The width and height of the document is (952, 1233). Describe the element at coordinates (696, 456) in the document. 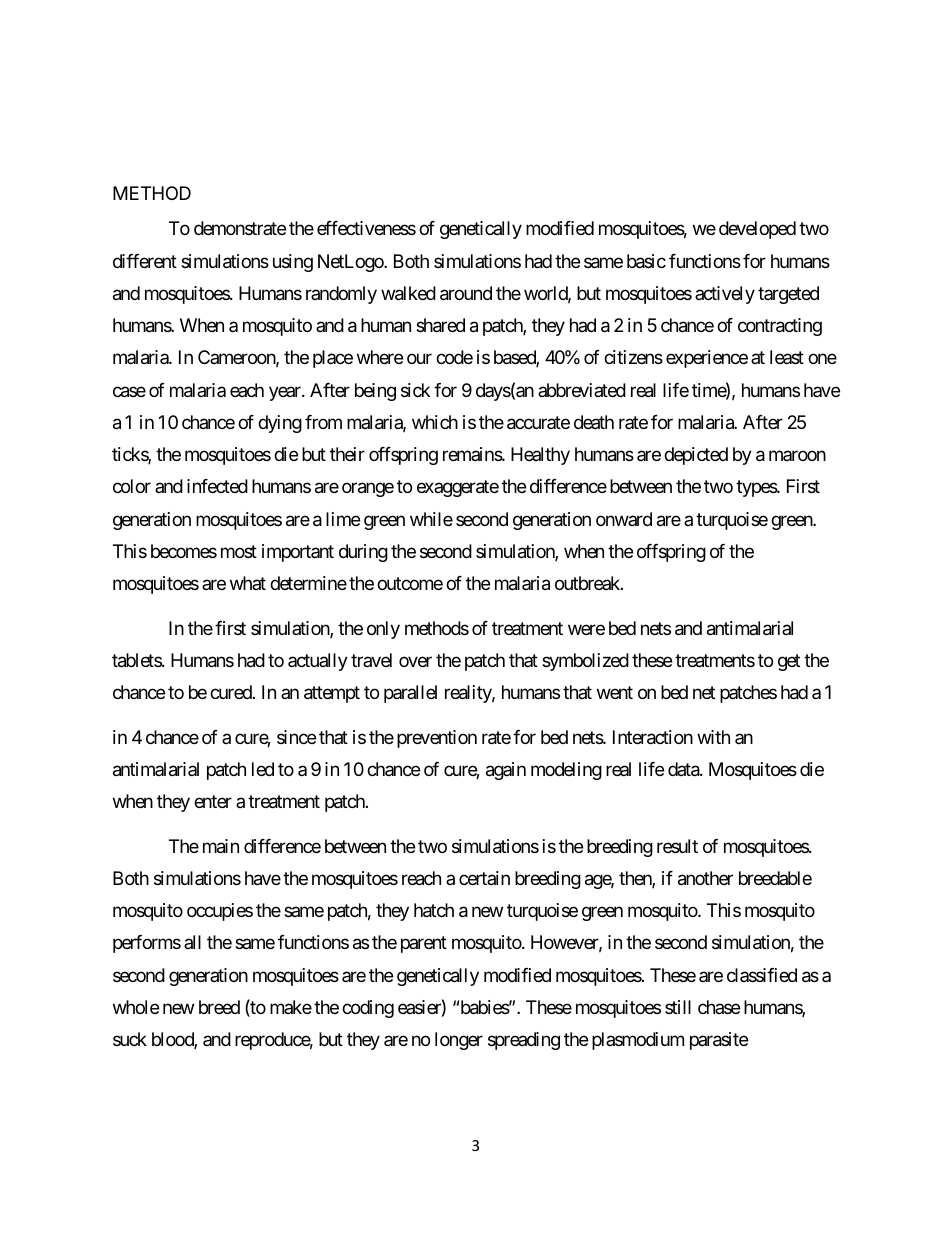

I see `depicted` at that location.
